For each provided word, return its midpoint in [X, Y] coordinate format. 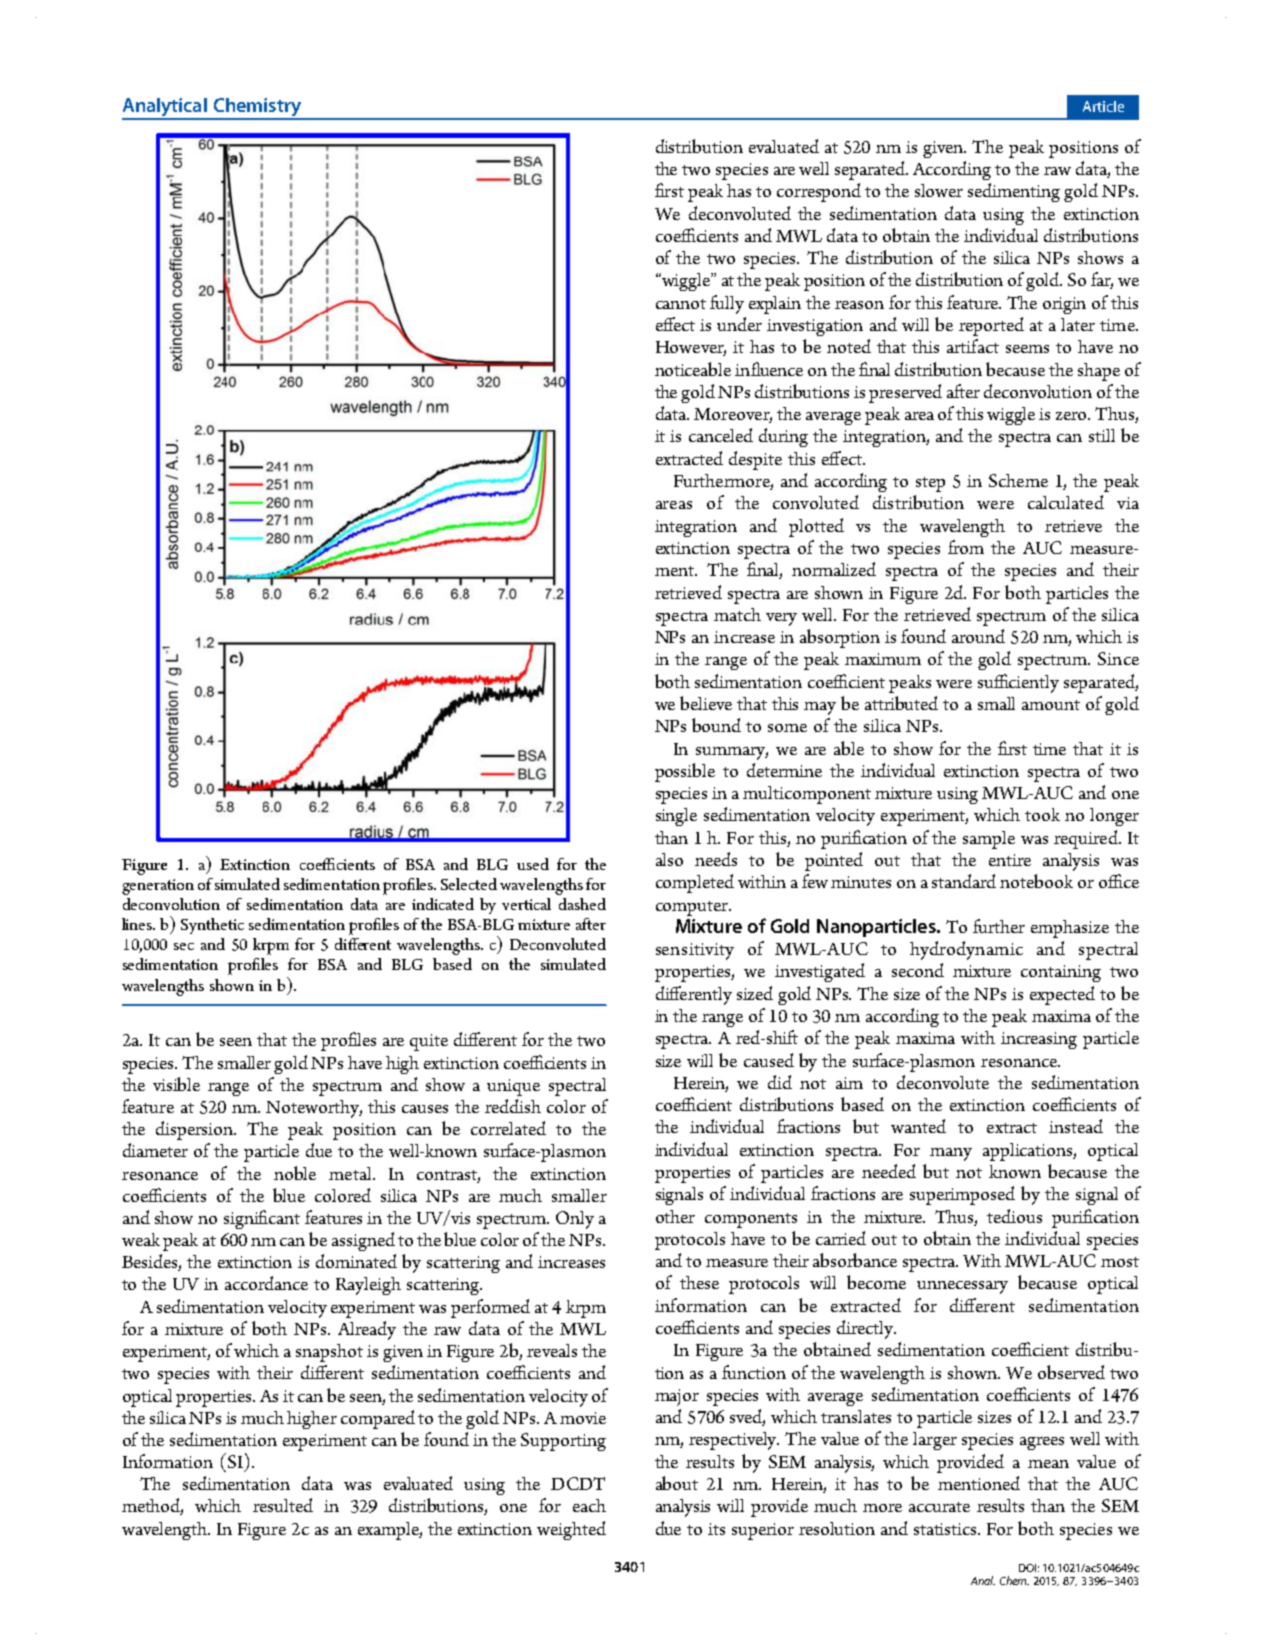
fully [727, 304]
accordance [266, 1283]
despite [755, 460]
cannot [681, 304]
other [675, 1216]
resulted [283, 1505]
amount [1051, 705]
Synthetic [212, 926]
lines [138, 924]
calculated [1066, 502]
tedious [1014, 1216]
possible [685, 772]
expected [1062, 995]
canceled [721, 435]
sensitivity [695, 951]
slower [939, 190]
